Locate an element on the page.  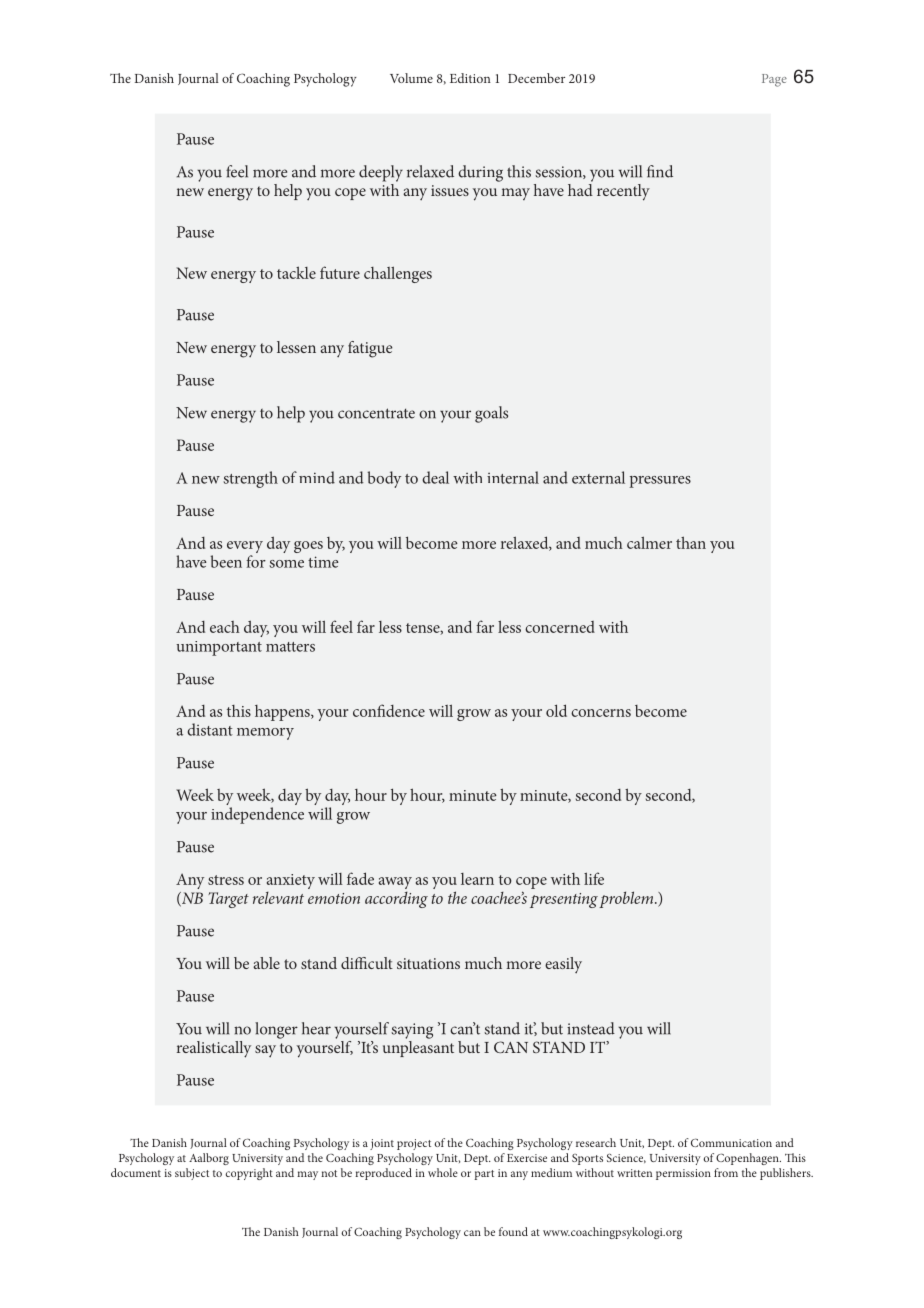
deal is located at coordinates (435, 477).
